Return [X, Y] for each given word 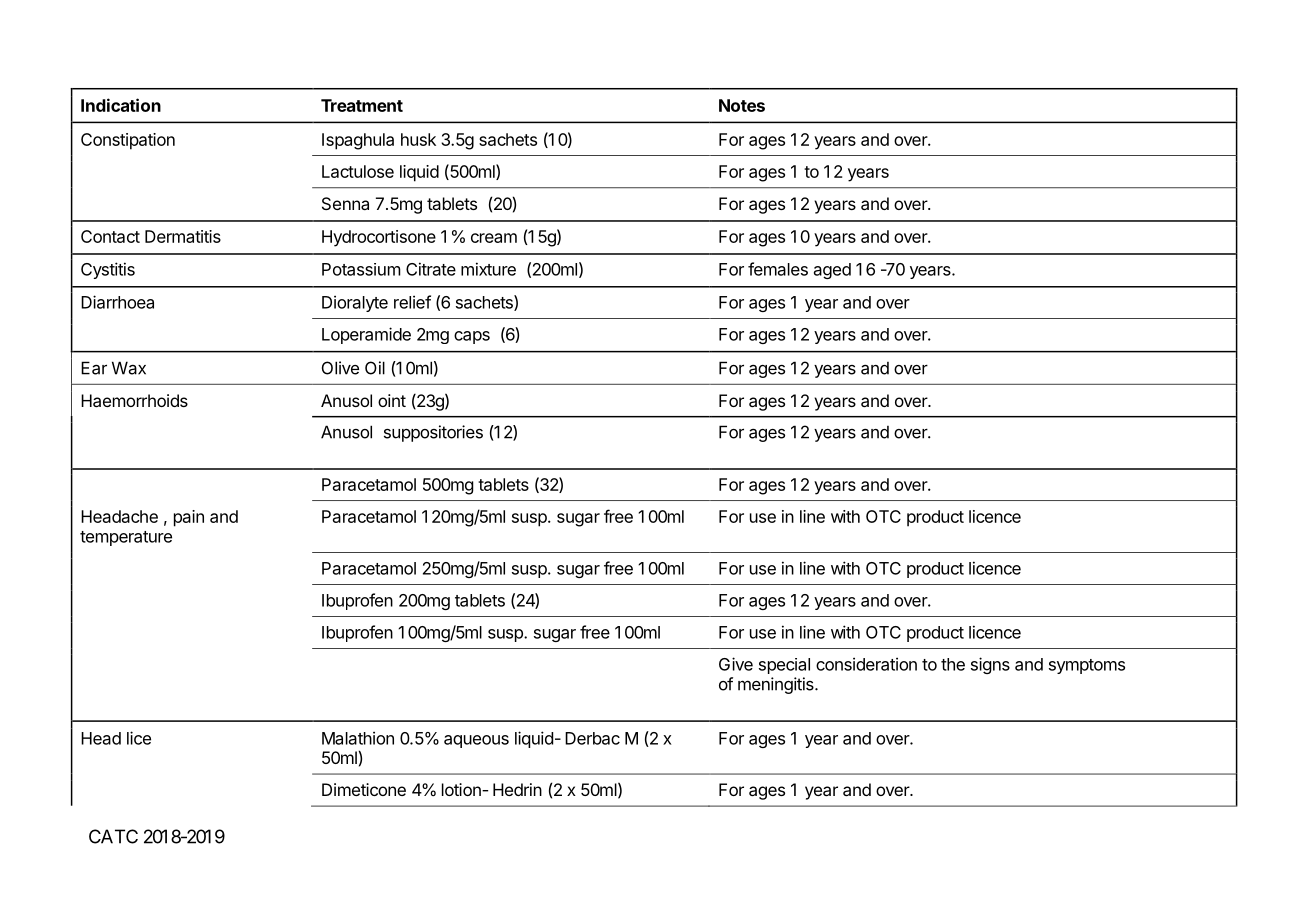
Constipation [128, 141]
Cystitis [108, 270]
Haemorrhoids [134, 400]
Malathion [358, 738]
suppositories [433, 433]
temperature [126, 538]
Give [736, 664]
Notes [742, 105]
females [778, 269]
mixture [488, 269]
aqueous [476, 741]
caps [472, 337]
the [953, 664]
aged [832, 271]
